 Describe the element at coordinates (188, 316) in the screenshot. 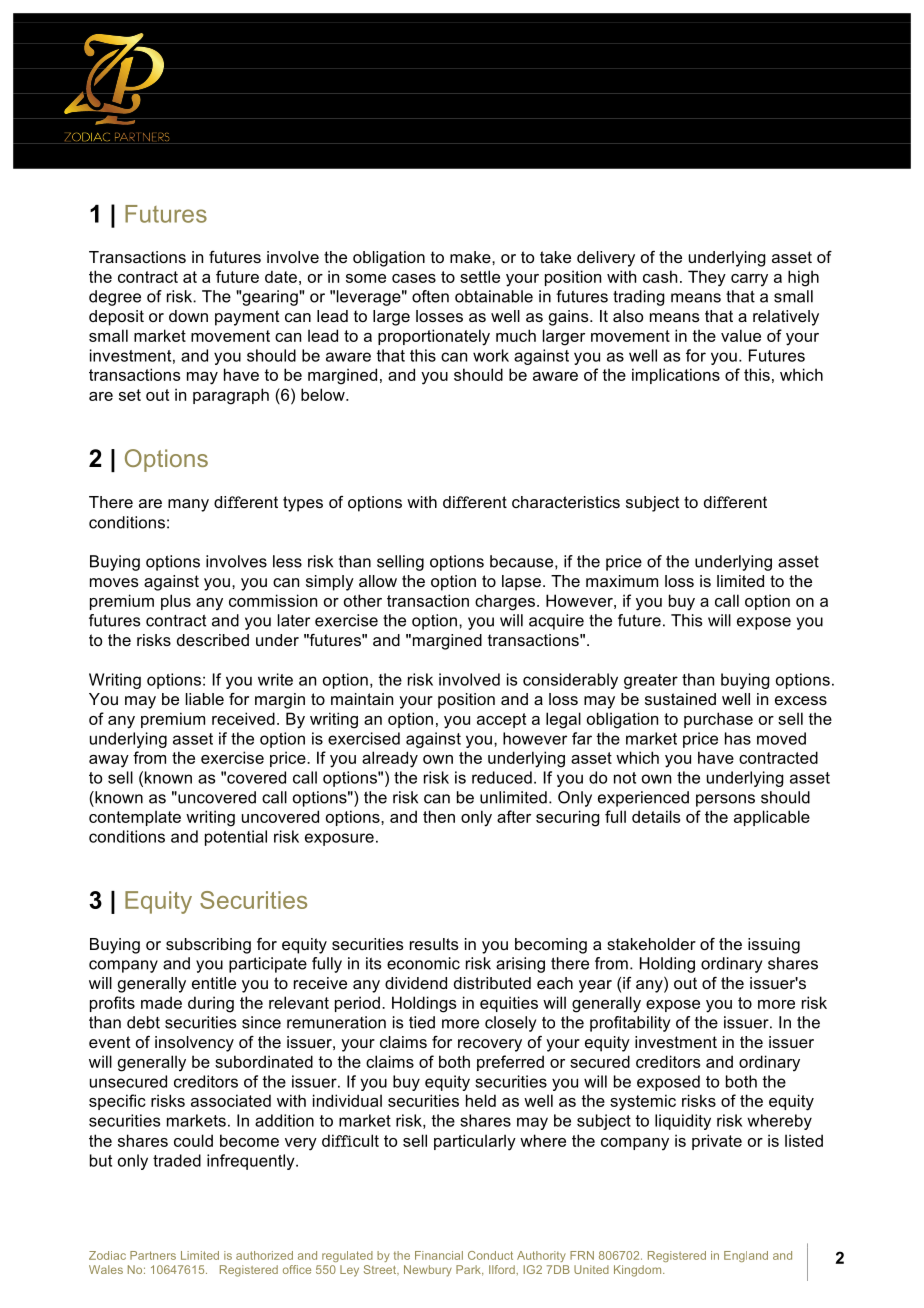

I see `down` at that location.
